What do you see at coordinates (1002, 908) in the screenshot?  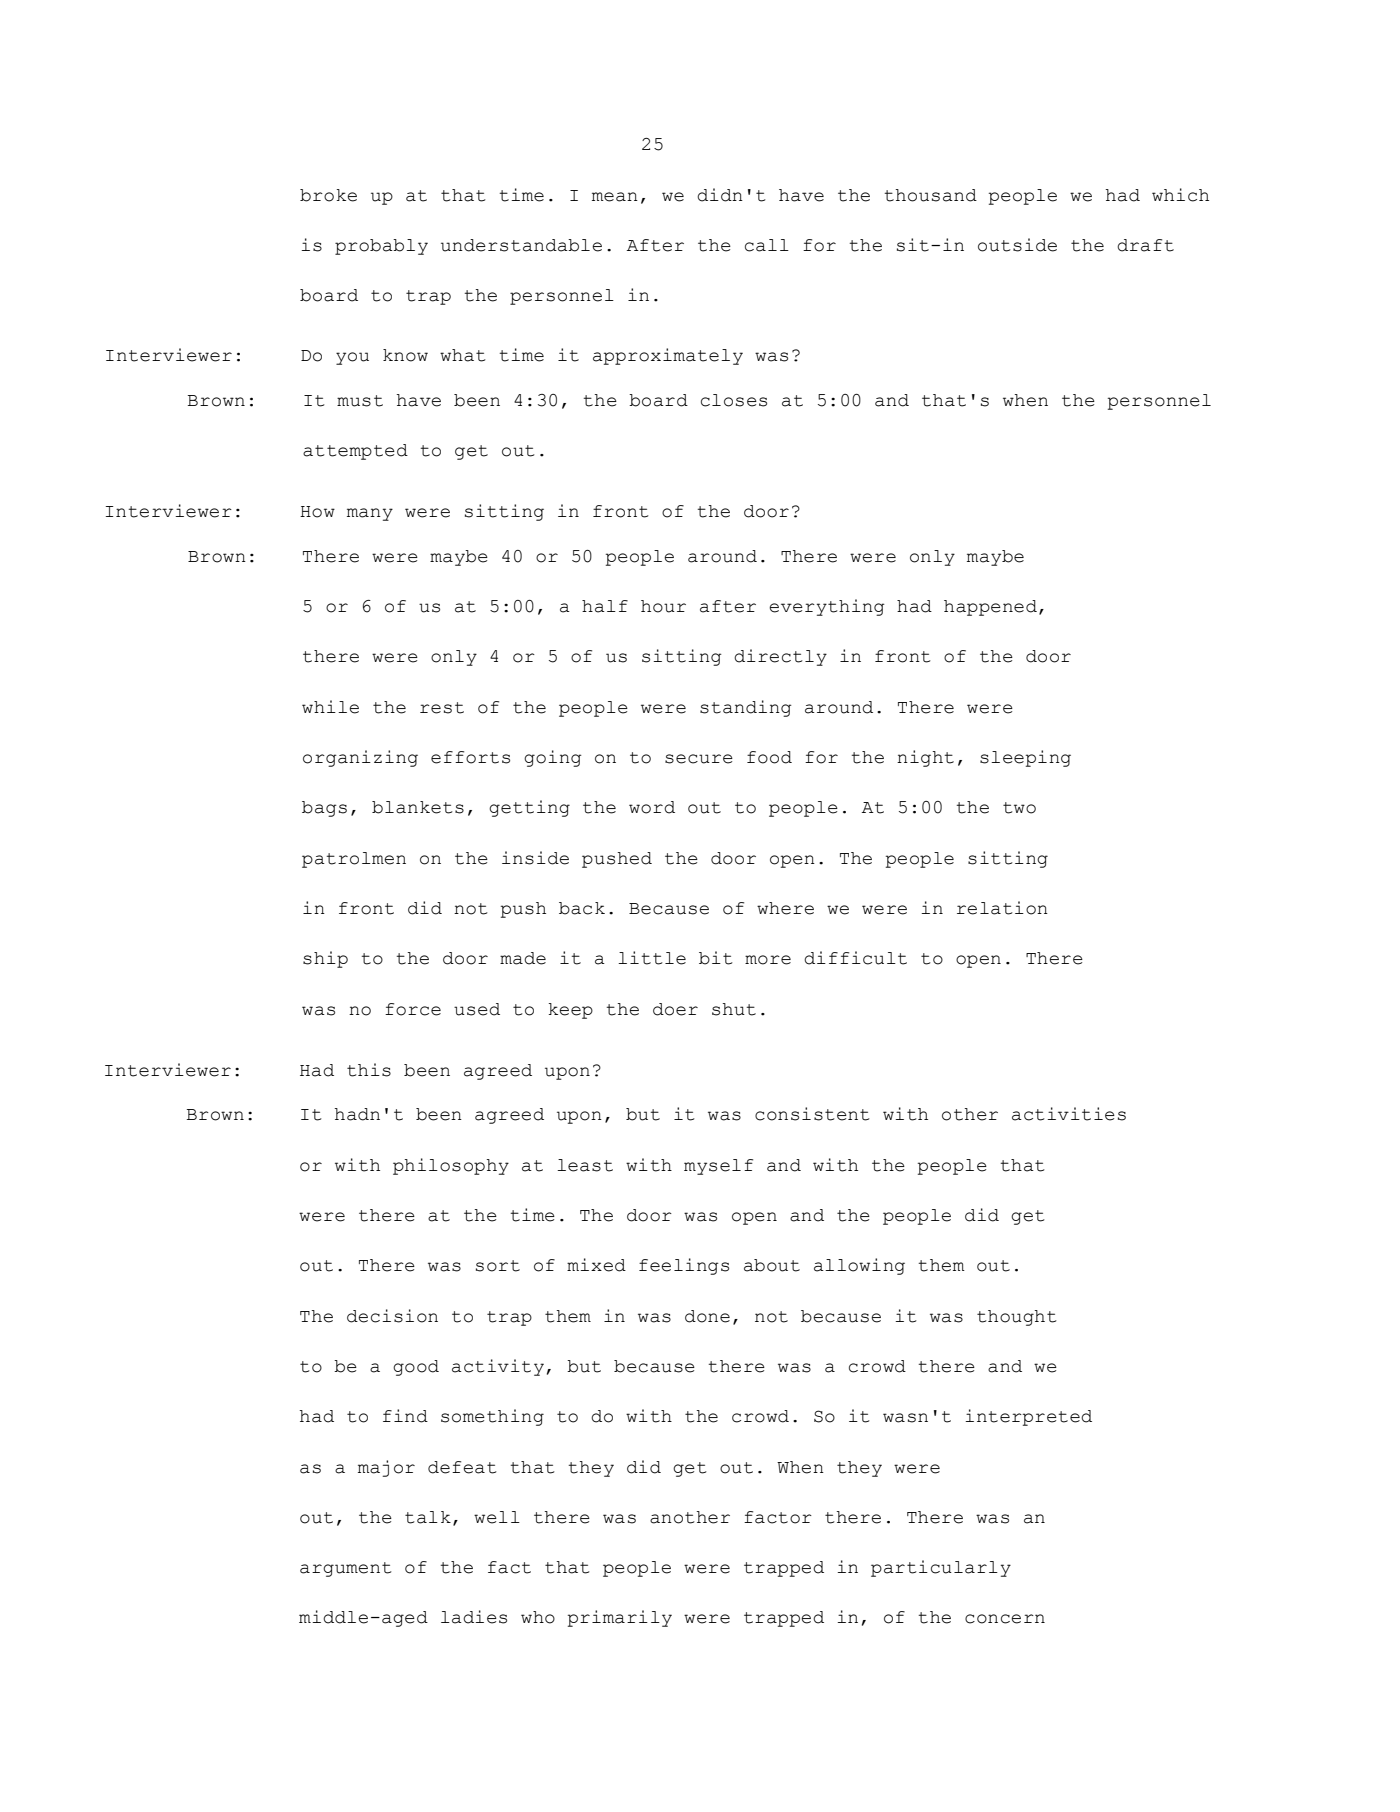 I see `relation` at bounding box center [1002, 908].
